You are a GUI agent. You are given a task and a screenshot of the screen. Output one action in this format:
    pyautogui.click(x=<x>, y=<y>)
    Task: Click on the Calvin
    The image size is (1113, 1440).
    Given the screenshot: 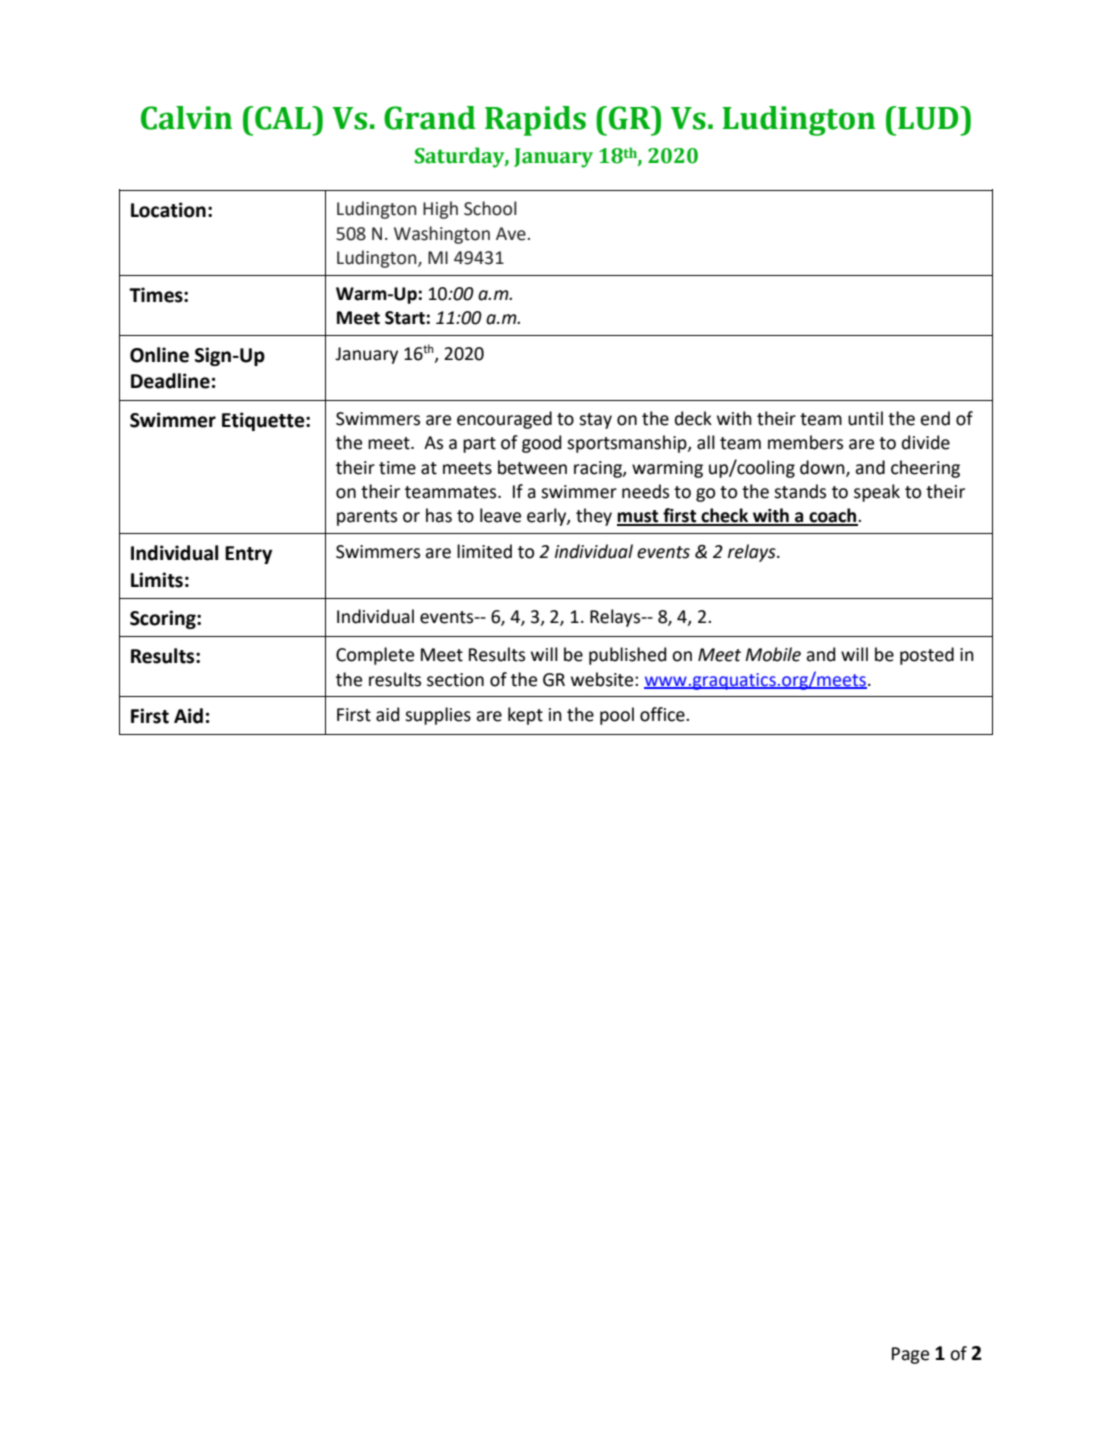 What is the action you would take?
    pyautogui.click(x=186, y=118)
